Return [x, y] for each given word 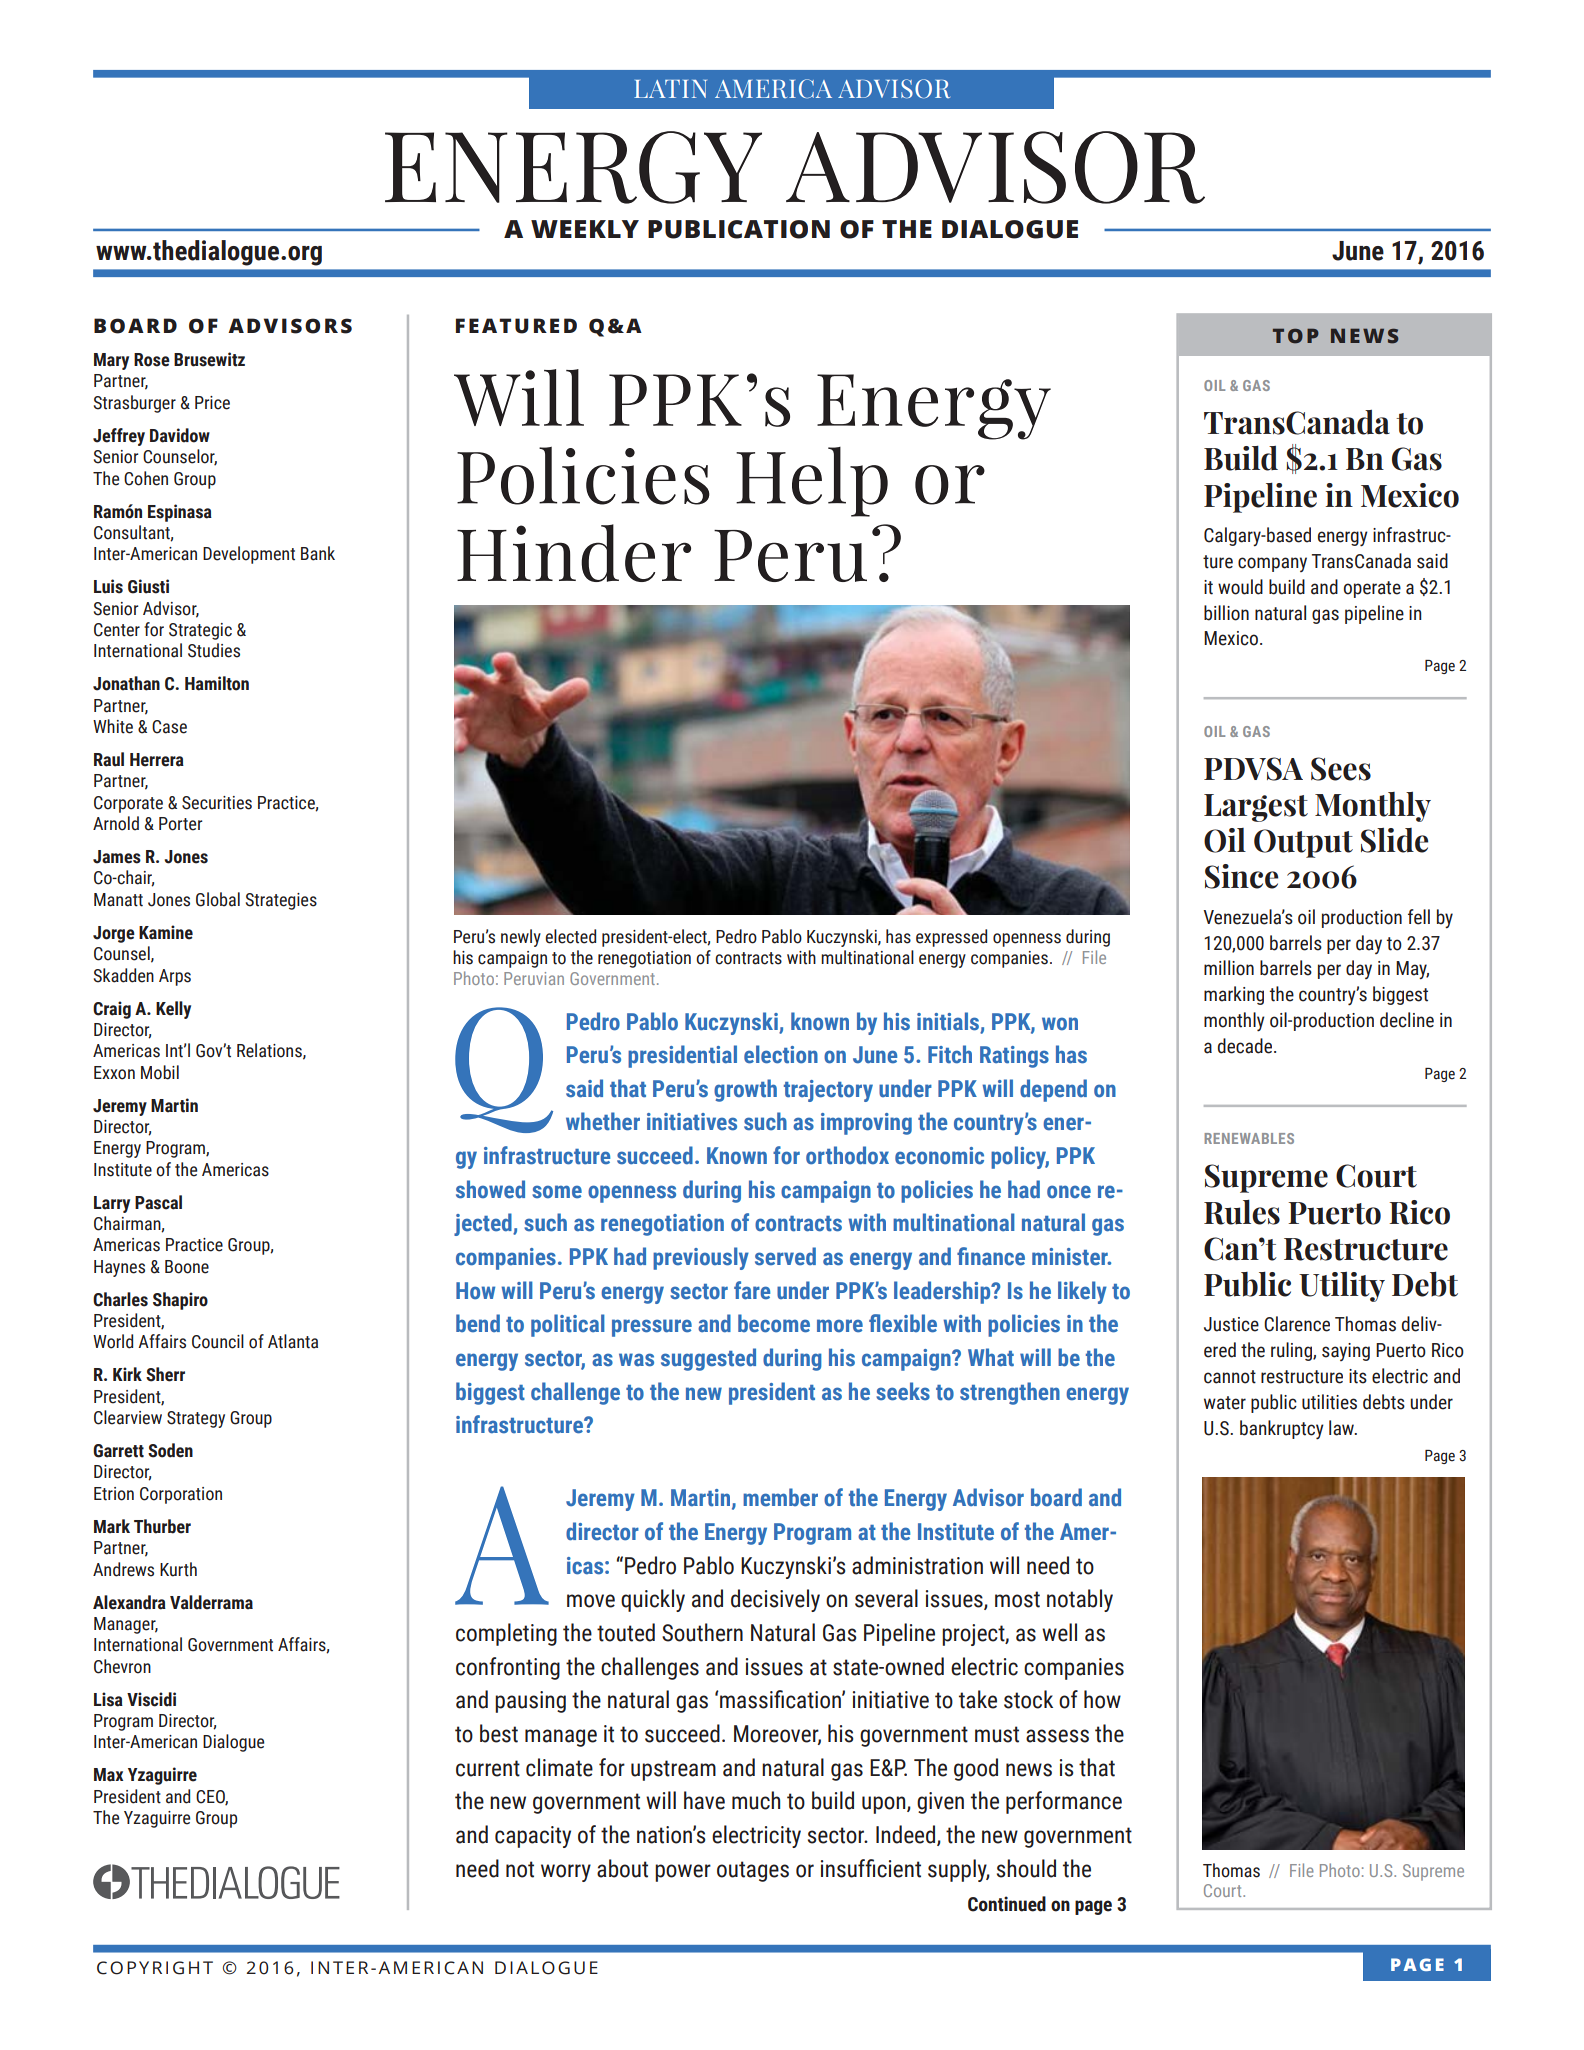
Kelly [173, 1010]
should [1026, 1868]
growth [745, 1090]
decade [1246, 1046]
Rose [152, 360]
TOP [1296, 336]
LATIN [670, 89]
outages [753, 1871]
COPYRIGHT [155, 1968]
